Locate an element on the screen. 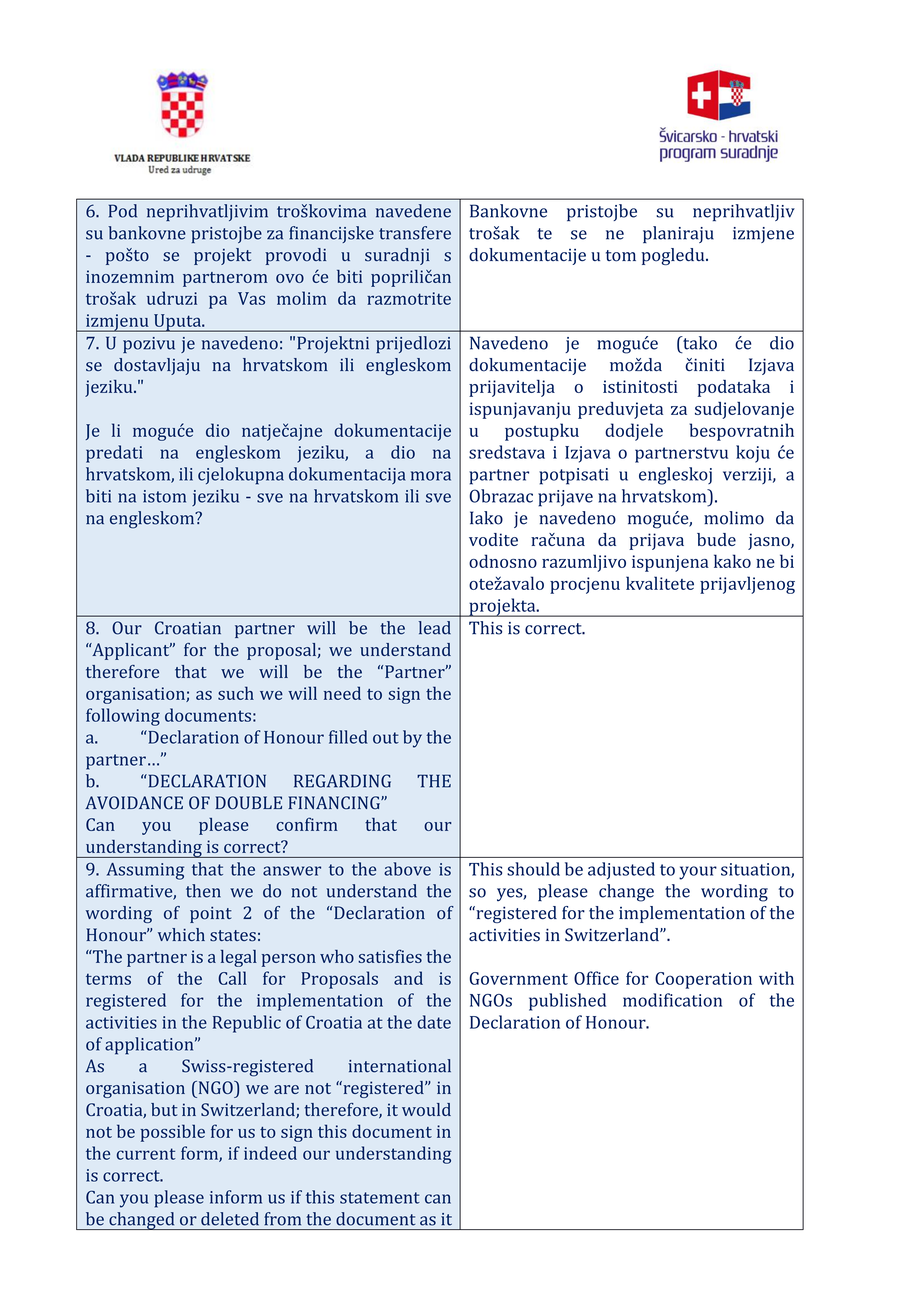 This screenshot has height=1308, width=924. deleted is located at coordinates (230, 1219).
